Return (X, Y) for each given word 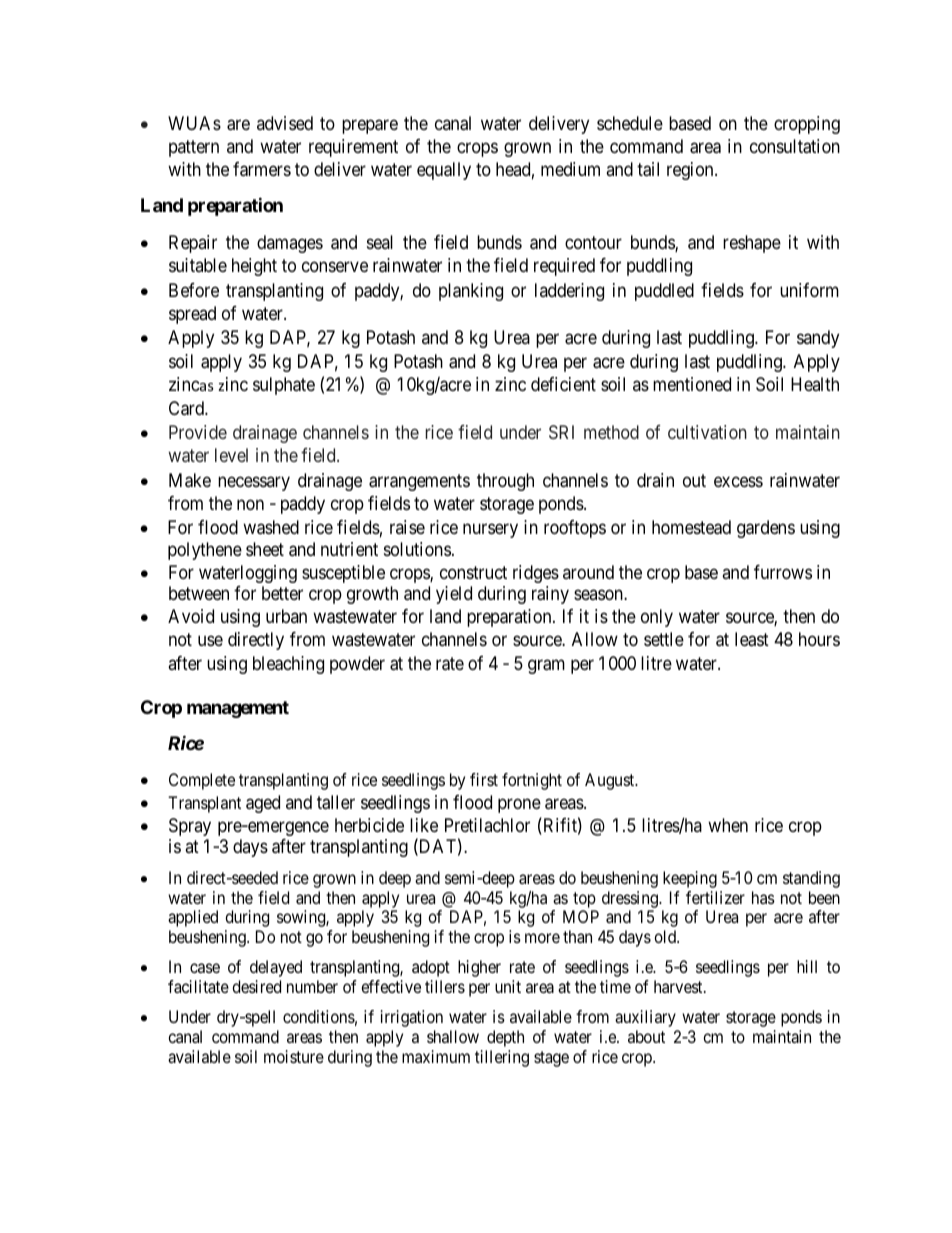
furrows (783, 572)
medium (570, 169)
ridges (536, 574)
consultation (795, 146)
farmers (262, 169)
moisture (294, 1056)
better (282, 593)
